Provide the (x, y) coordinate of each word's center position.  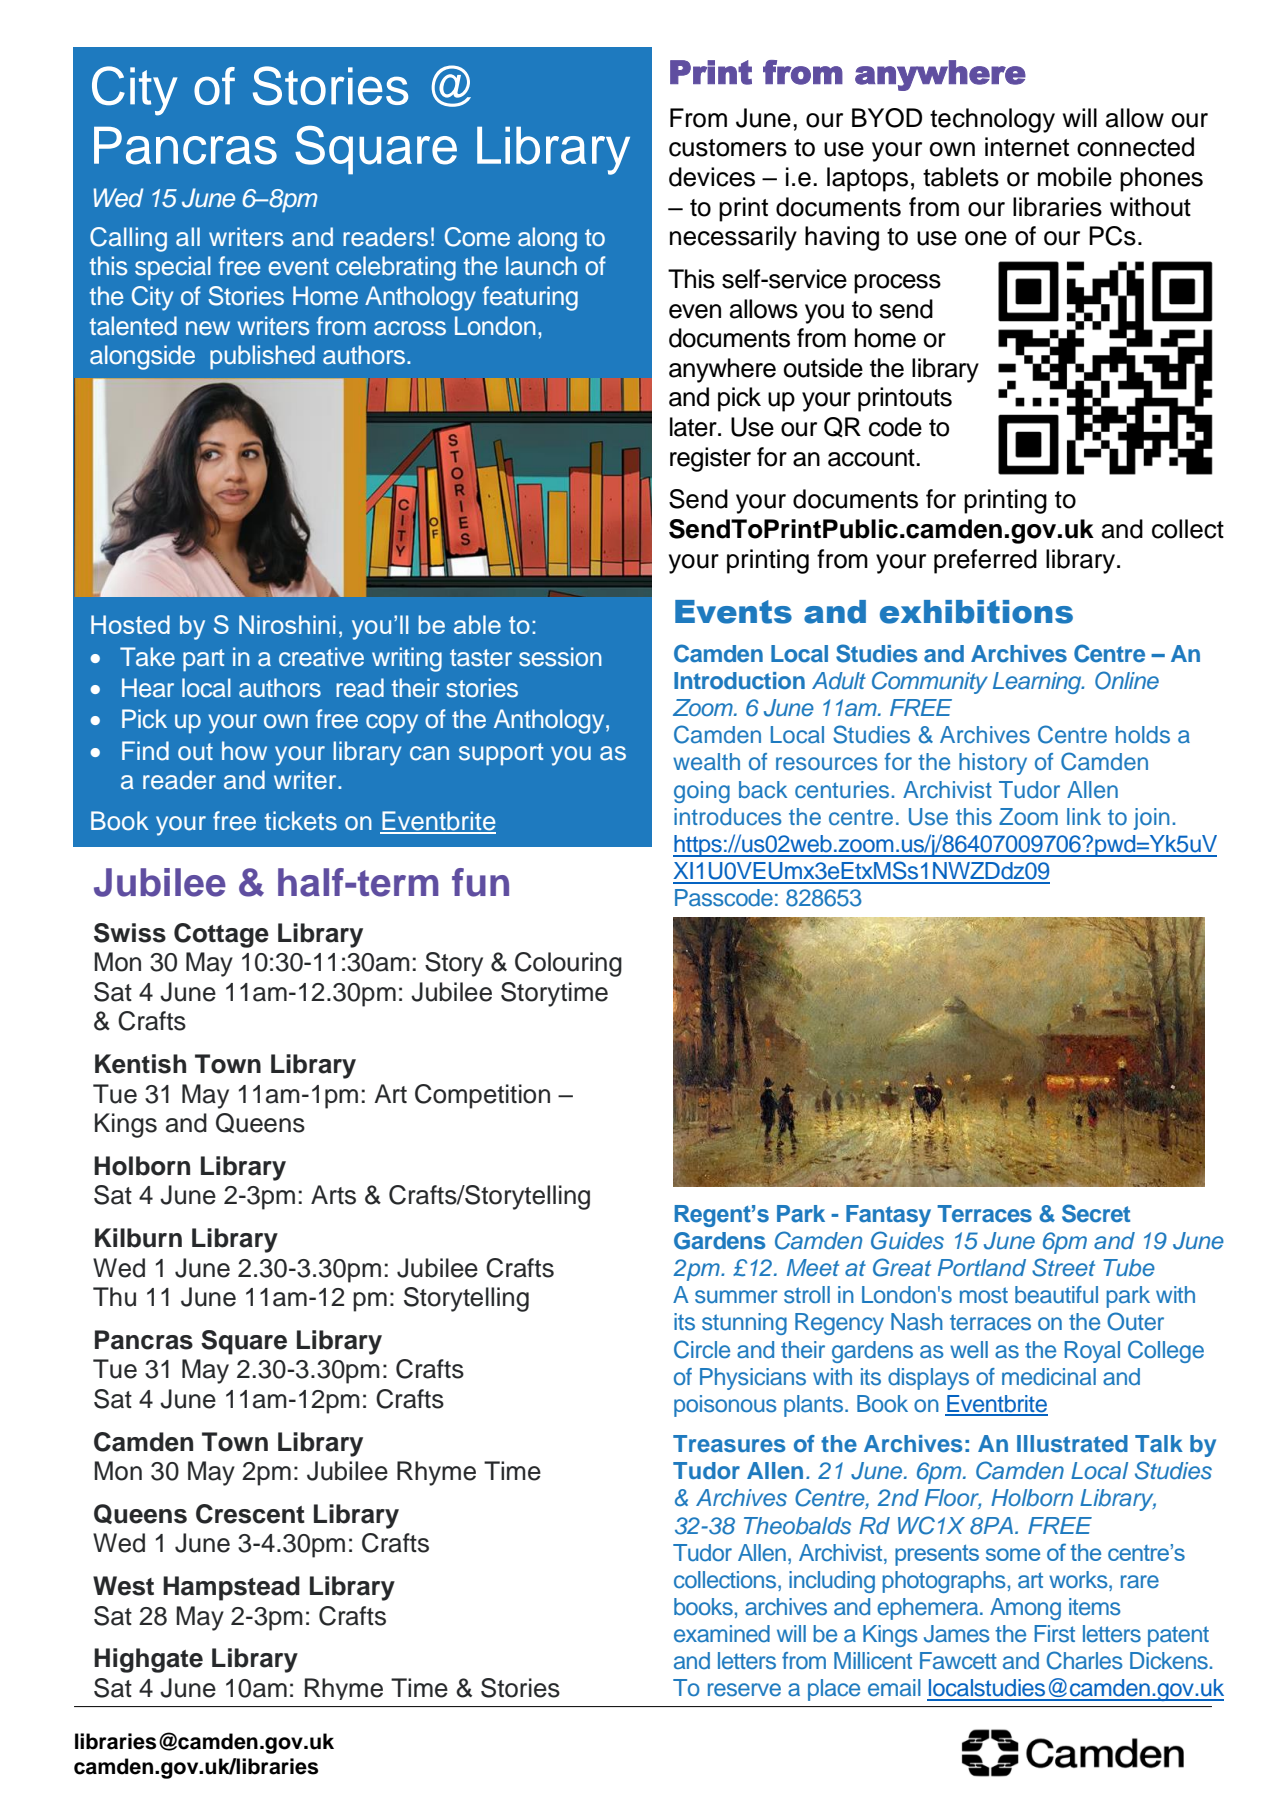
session (560, 657)
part (204, 660)
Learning (1038, 683)
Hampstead (231, 1588)
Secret (1096, 1213)
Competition (482, 1096)
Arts (333, 1195)
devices (712, 177)
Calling (128, 239)
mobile (1075, 177)
